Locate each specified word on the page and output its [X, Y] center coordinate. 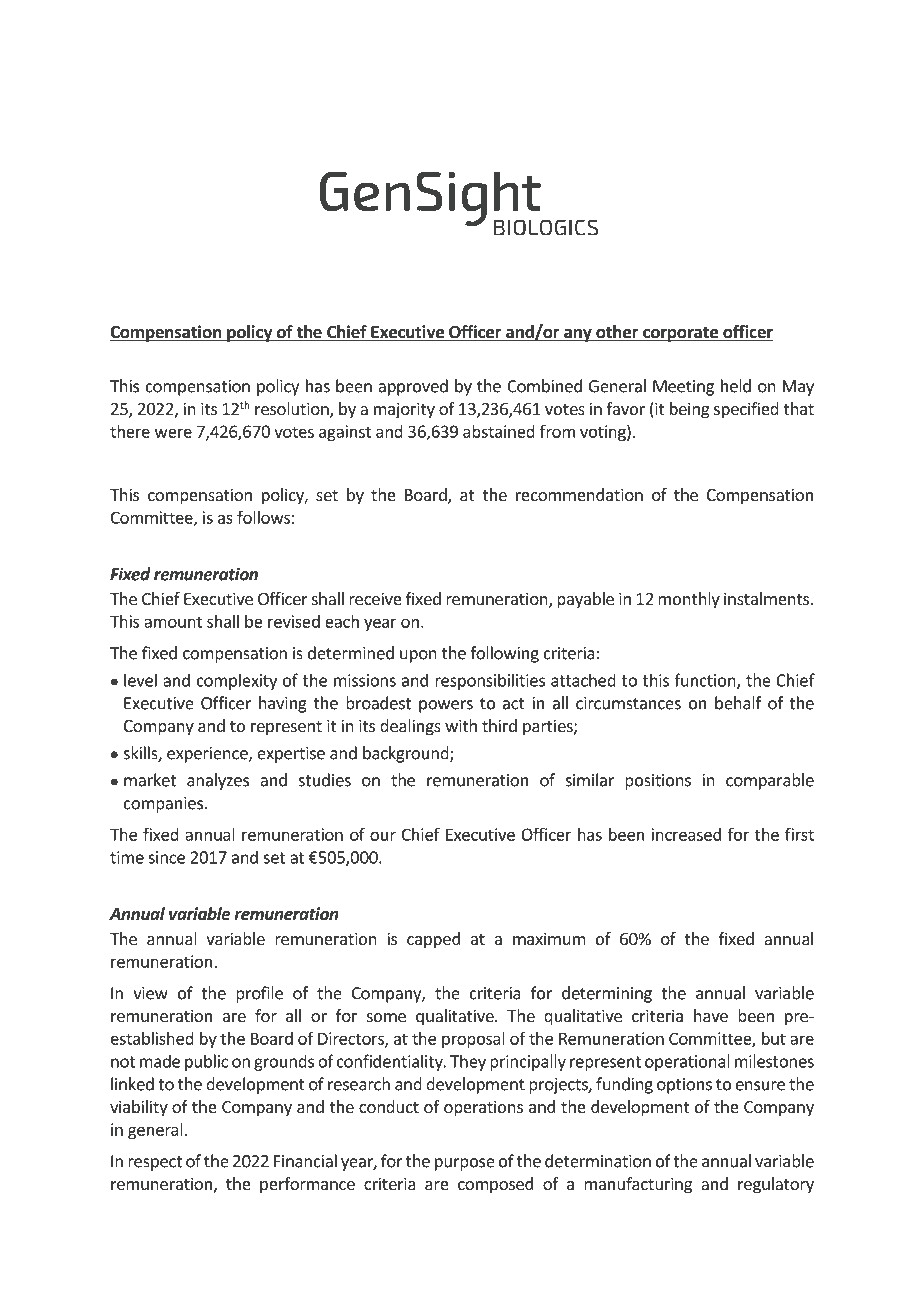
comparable [770, 781]
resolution [293, 410]
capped [433, 940]
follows [263, 517]
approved [413, 387]
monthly [689, 600]
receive [375, 598]
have [711, 1015]
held [736, 386]
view [150, 993]
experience [208, 755]
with [461, 725]
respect [155, 1163]
